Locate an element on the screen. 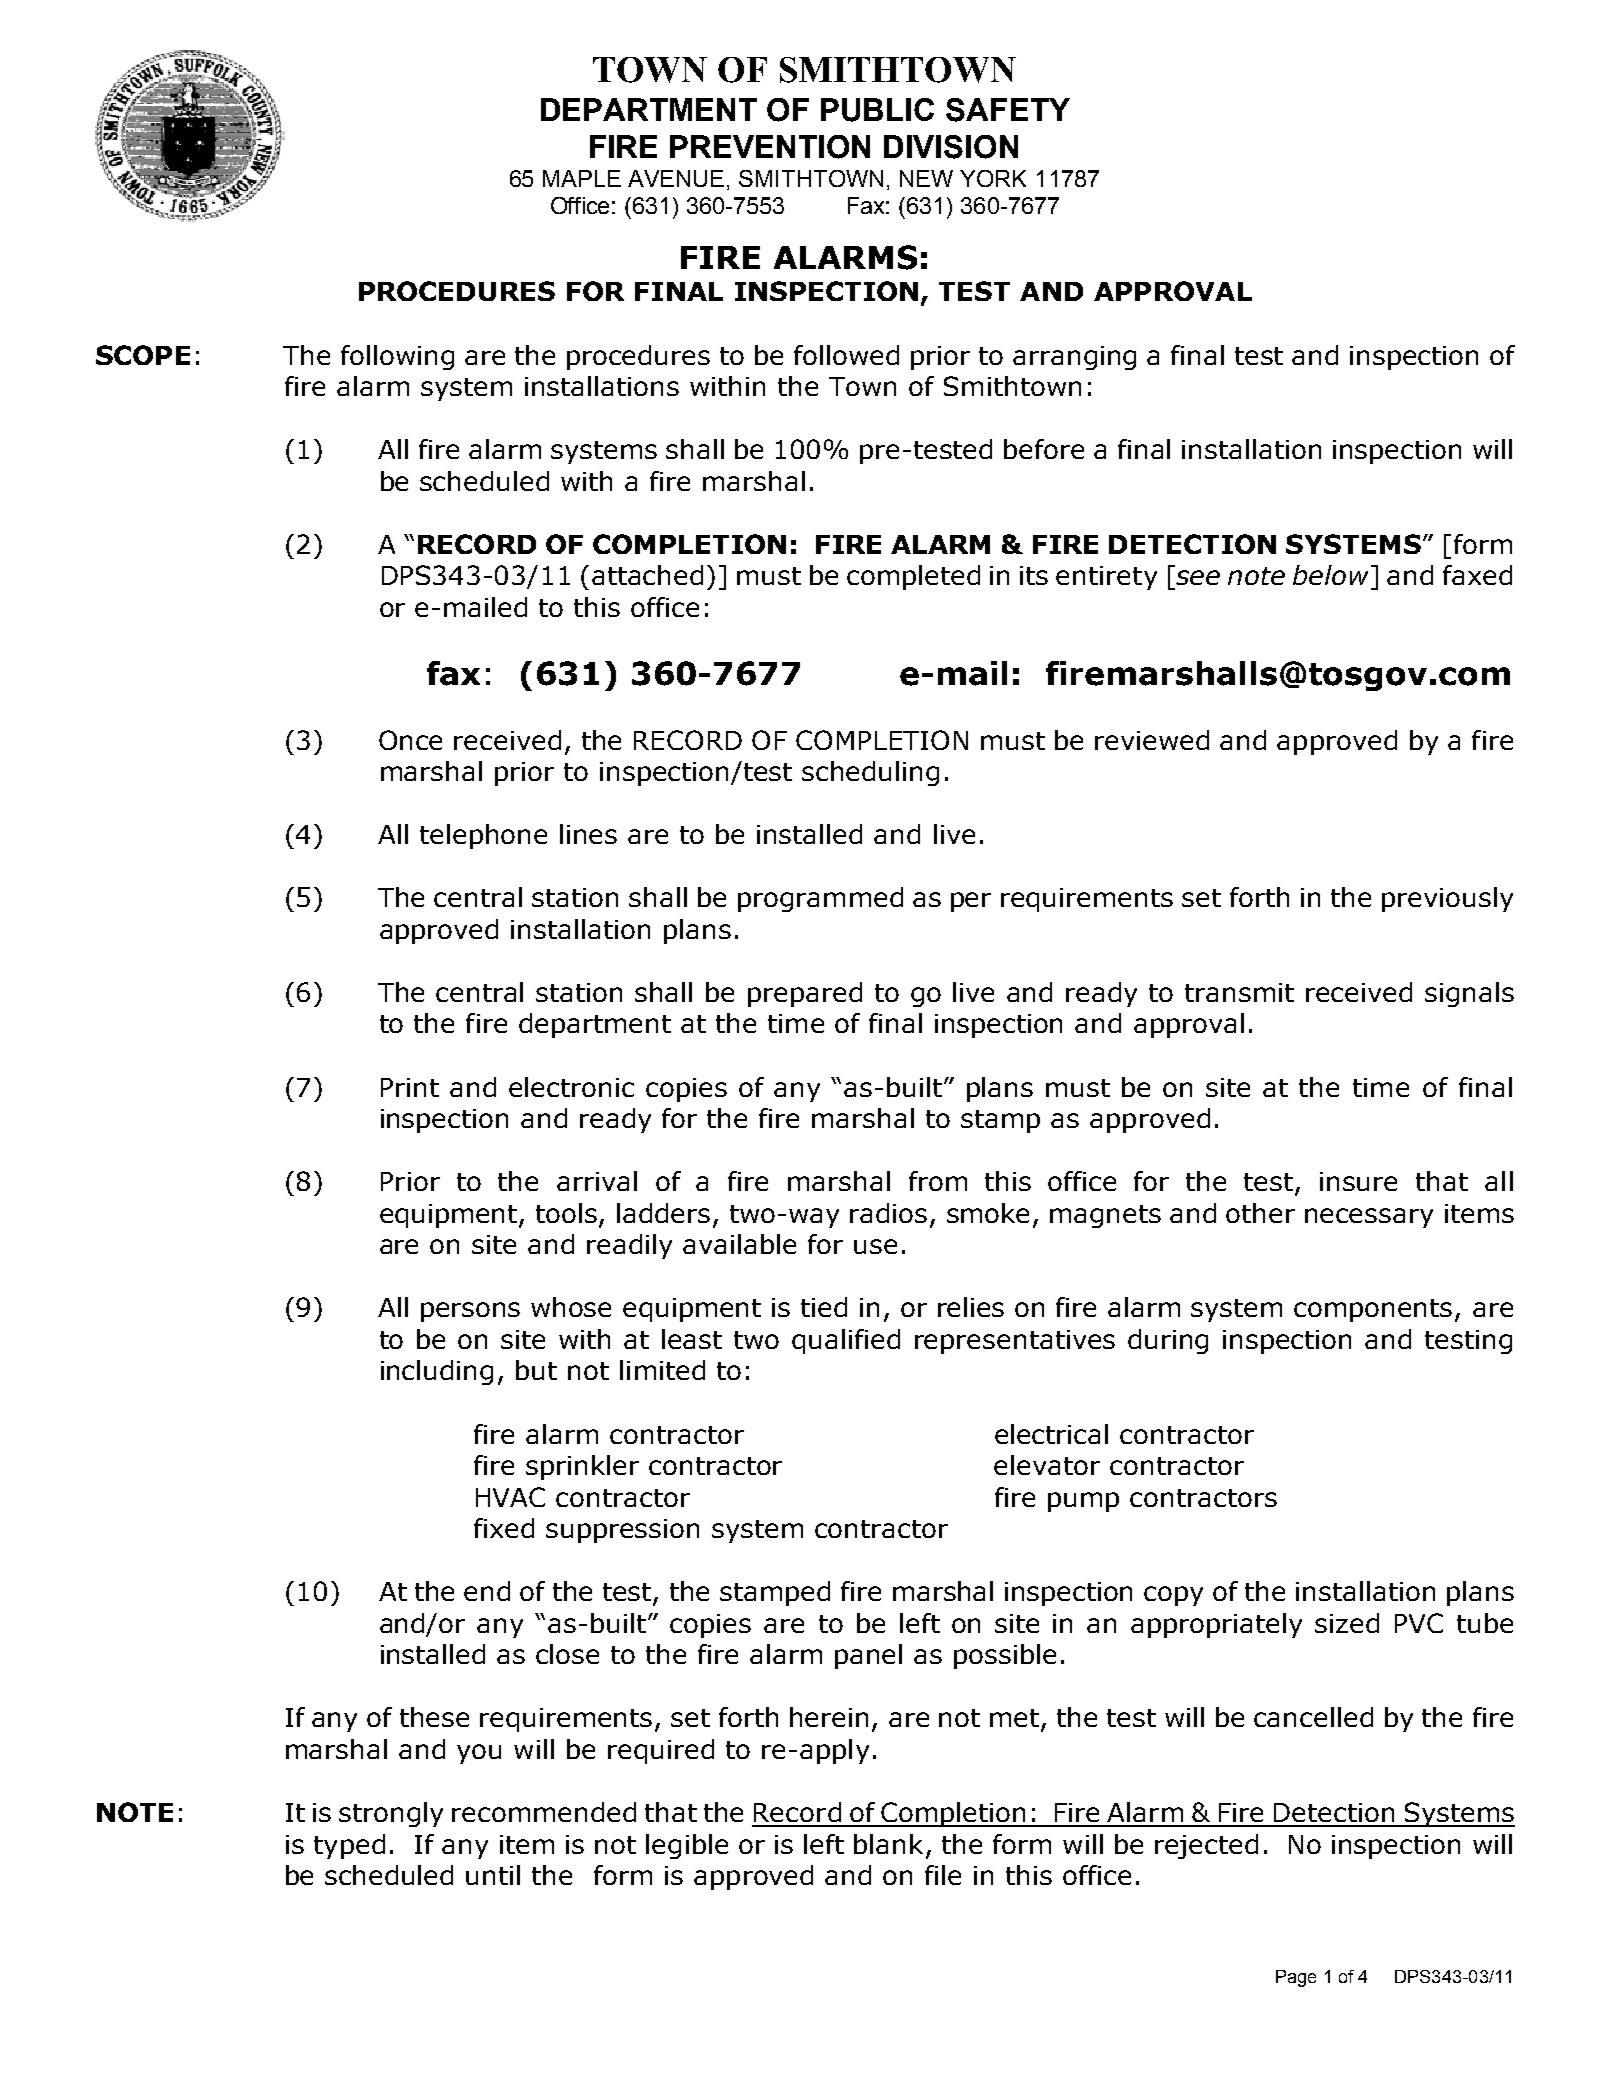  SAFETY is located at coordinates (1008, 110).
